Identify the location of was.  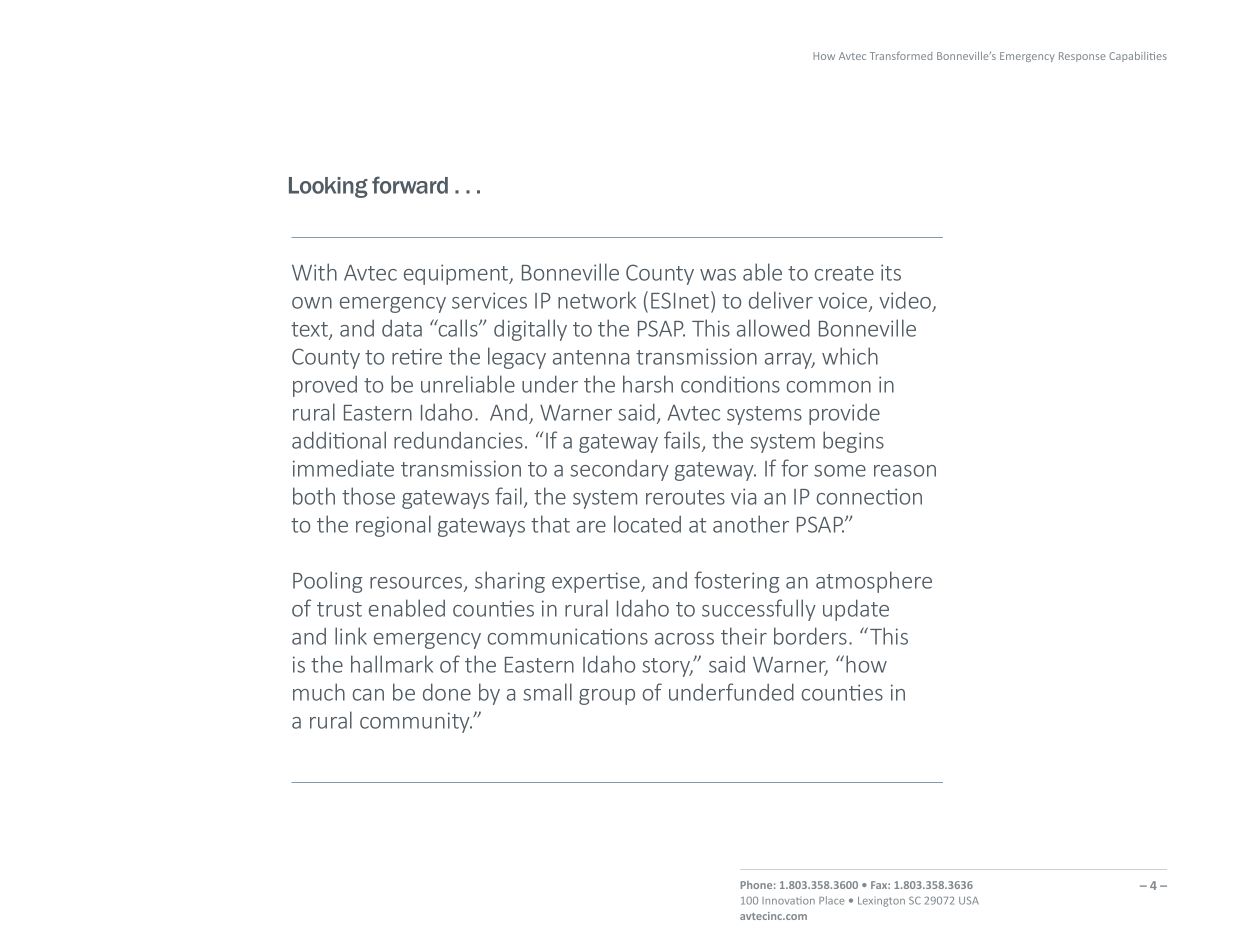
(718, 275).
